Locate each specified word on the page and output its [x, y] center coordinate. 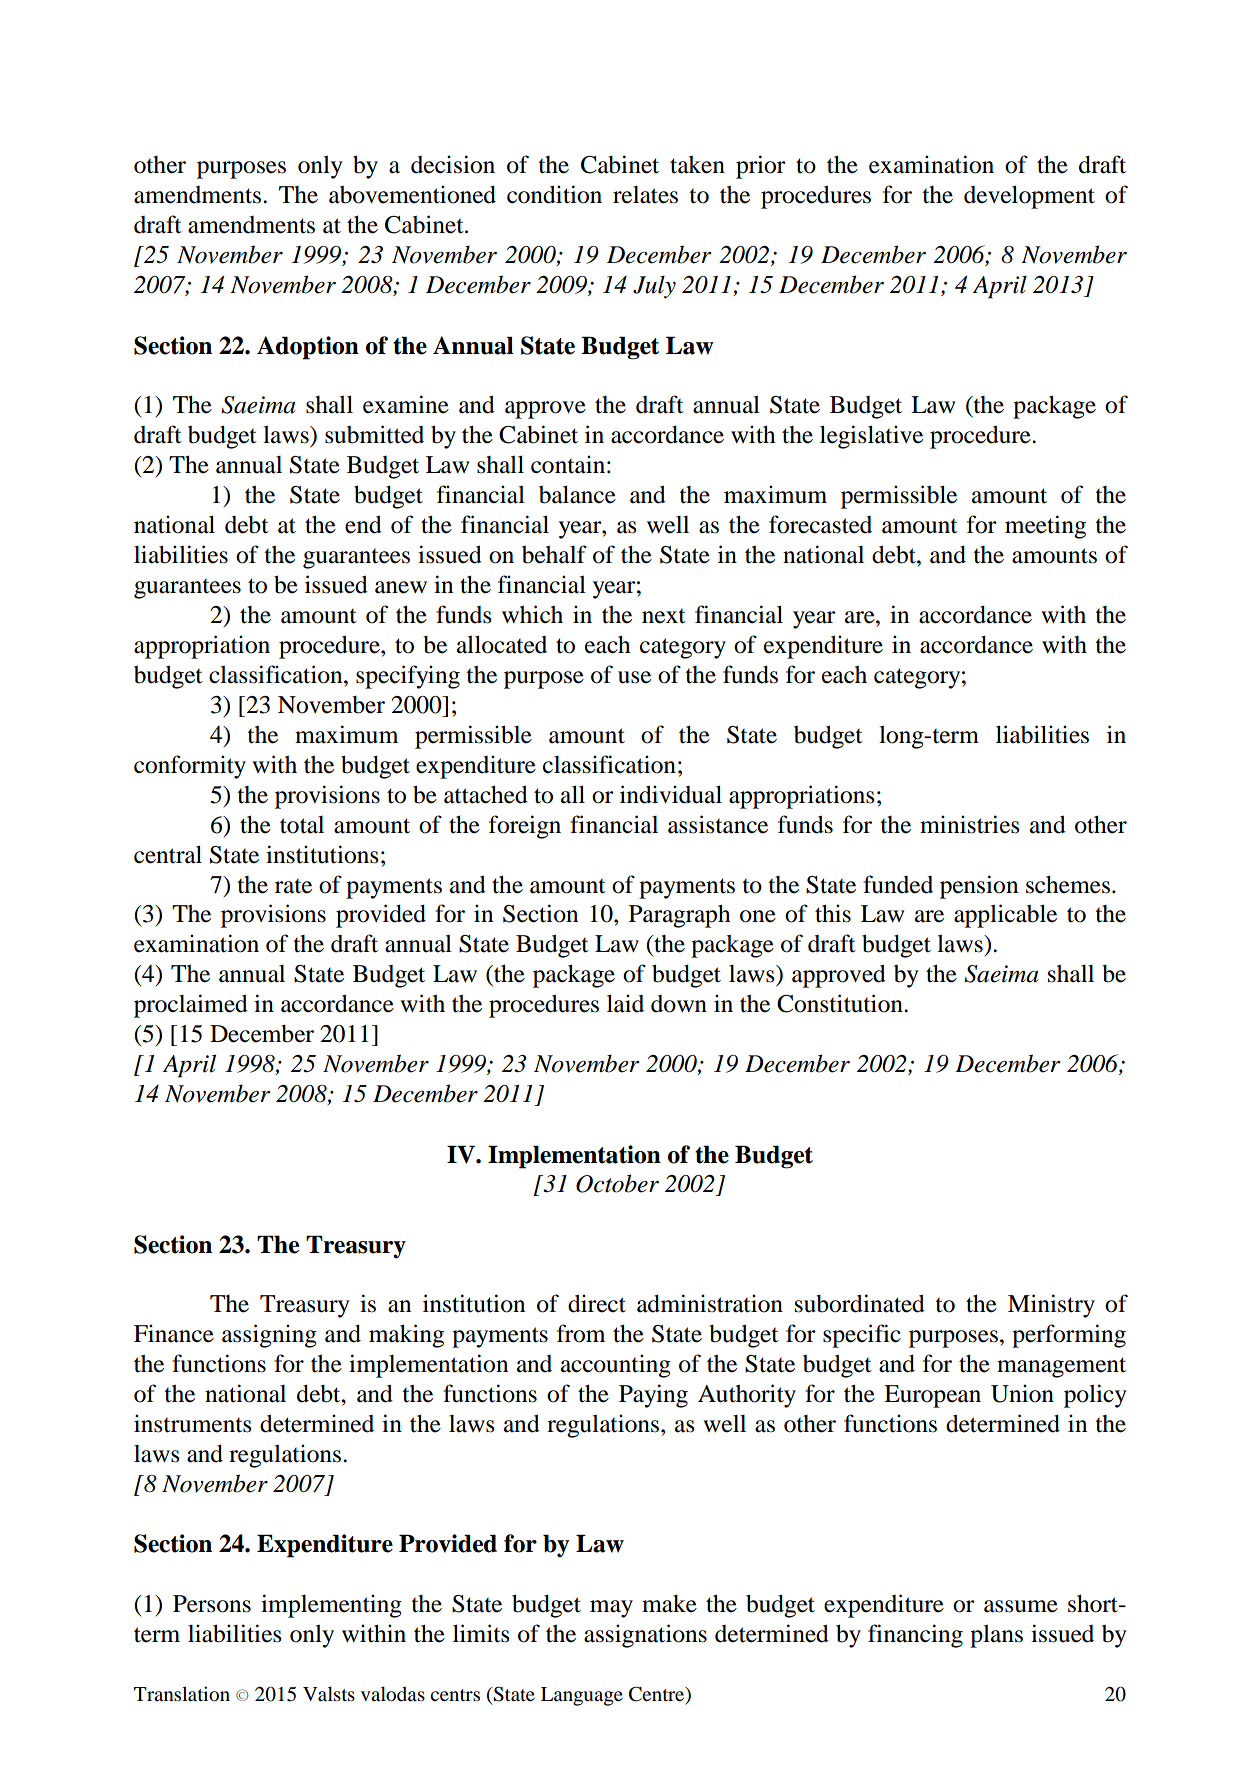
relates [645, 195]
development [1029, 197]
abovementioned [412, 194]
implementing [331, 1606]
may [611, 1609]
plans [996, 1636]
